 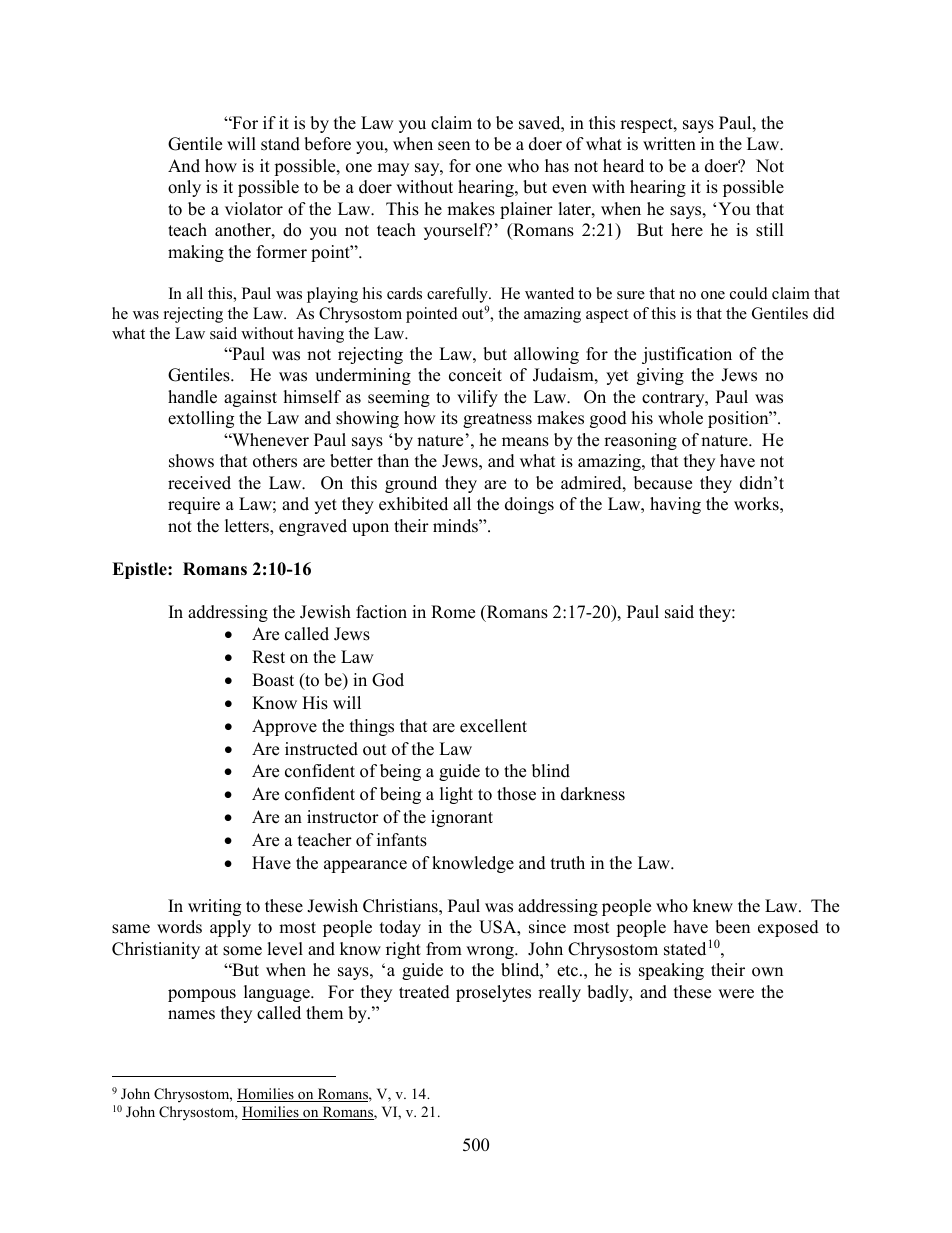 What do you see at coordinates (202, 995) in the screenshot?
I see `pompous` at bounding box center [202, 995].
